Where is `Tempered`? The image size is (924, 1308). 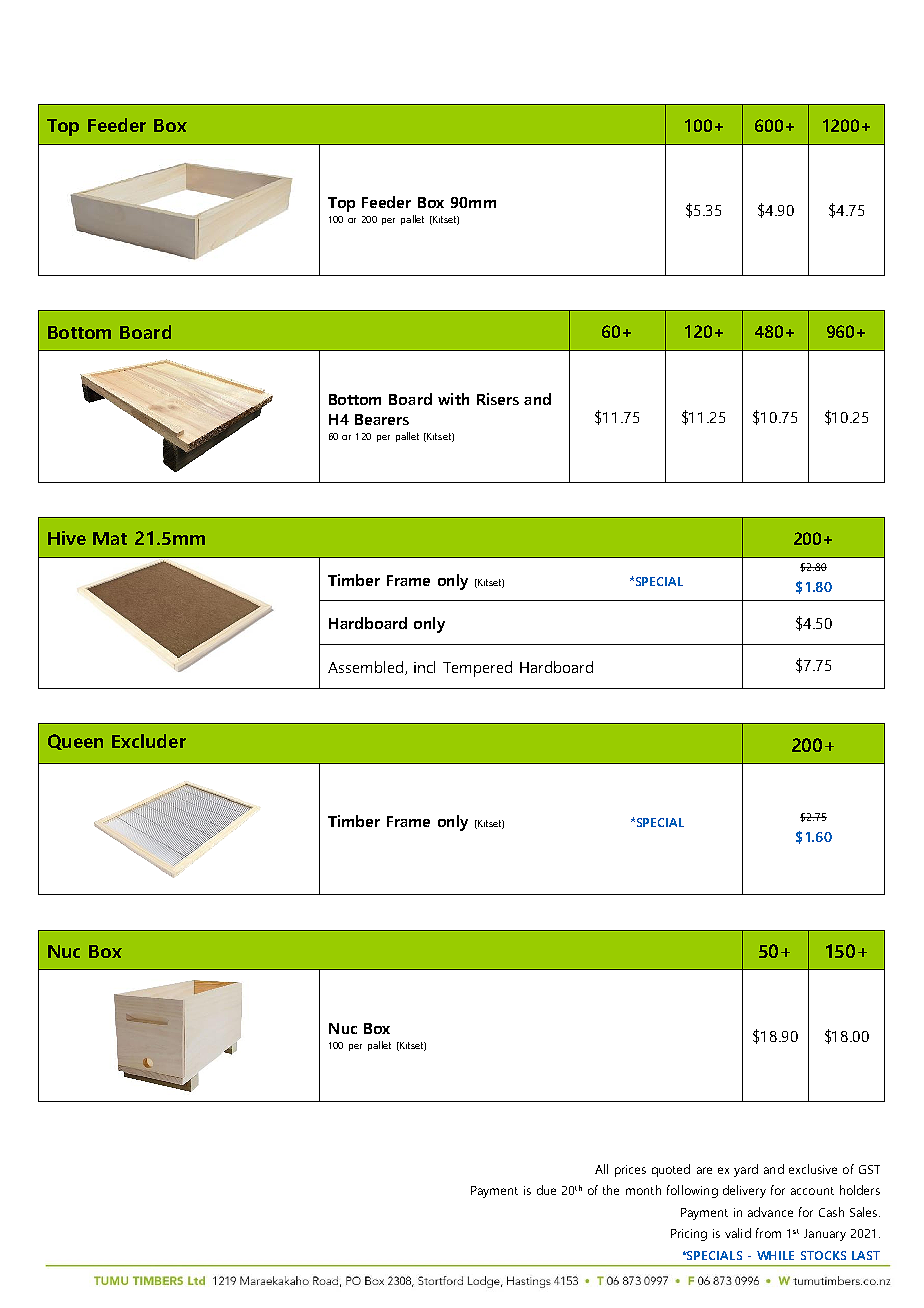 Tempered is located at coordinates (477, 669).
